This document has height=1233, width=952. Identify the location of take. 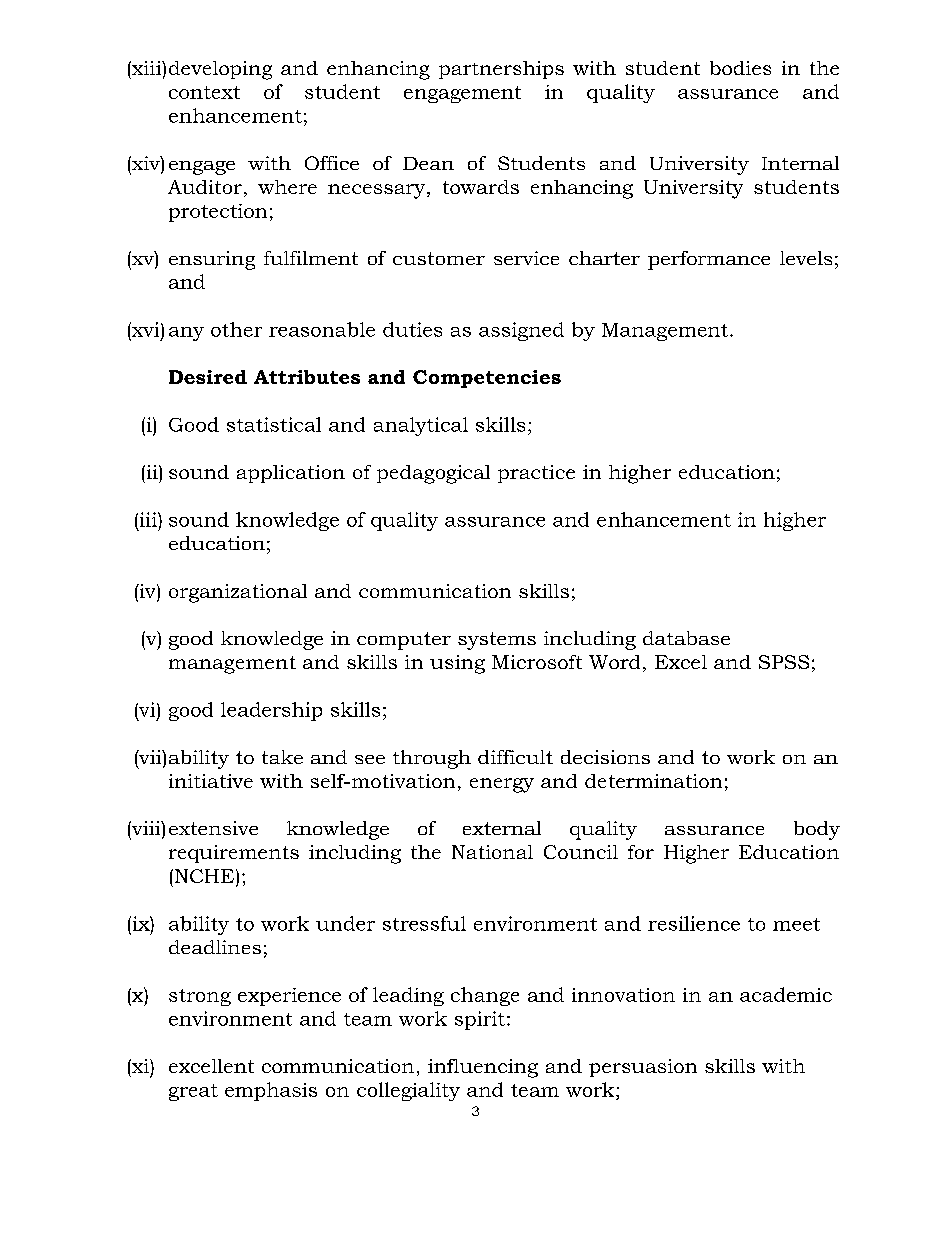
(282, 757).
